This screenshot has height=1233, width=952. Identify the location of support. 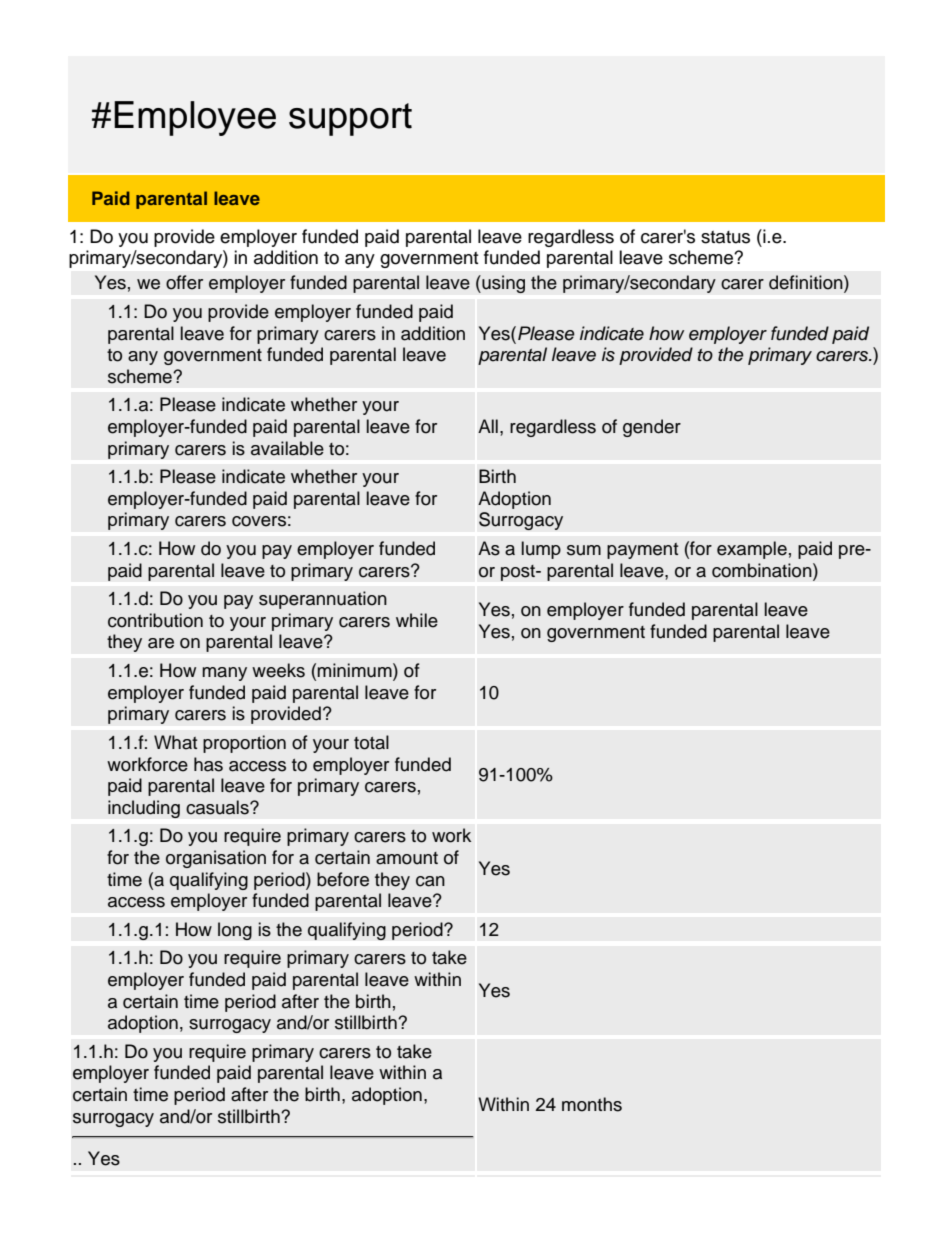
(350, 119).
